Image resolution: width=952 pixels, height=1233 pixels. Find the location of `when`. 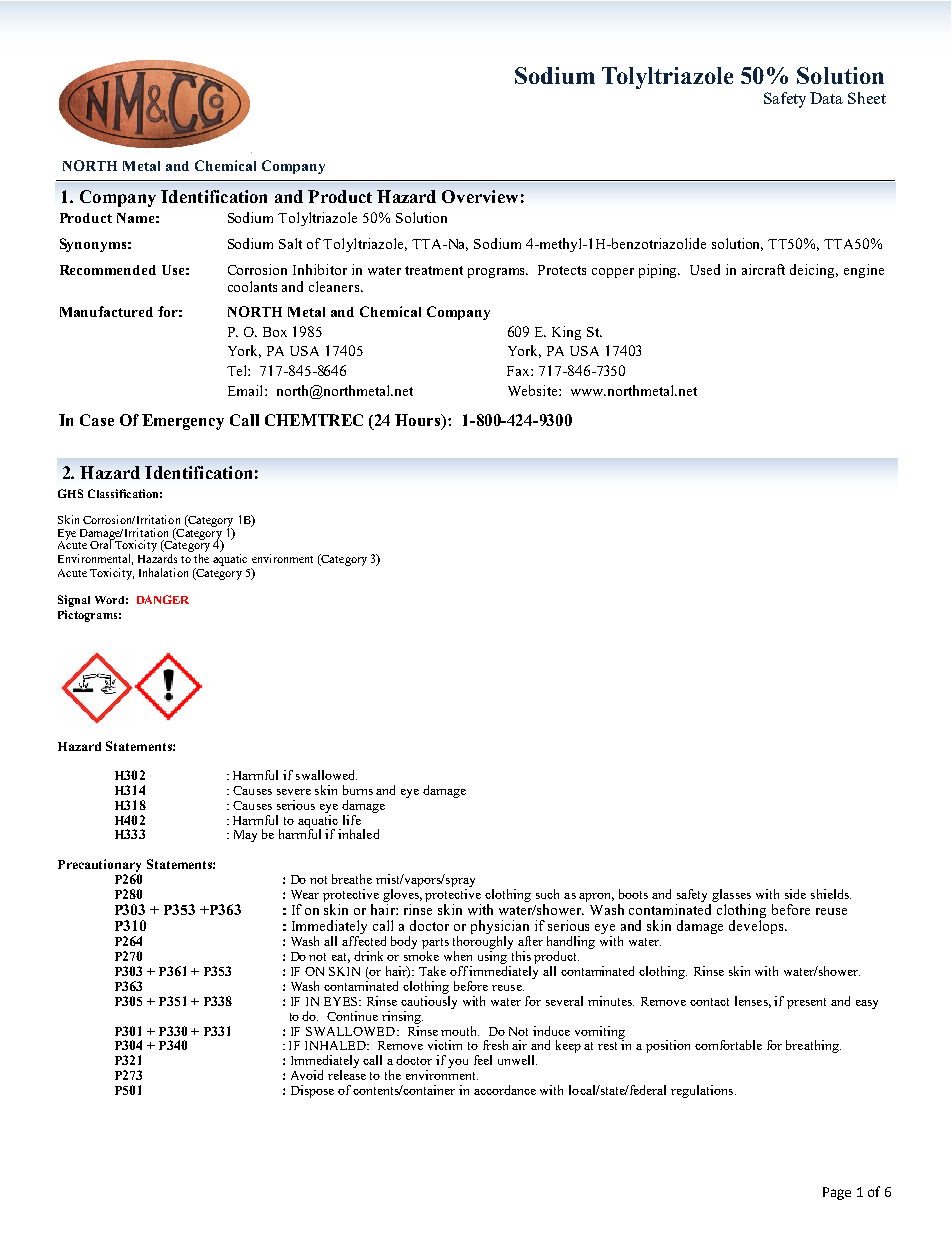

when is located at coordinates (458, 956).
